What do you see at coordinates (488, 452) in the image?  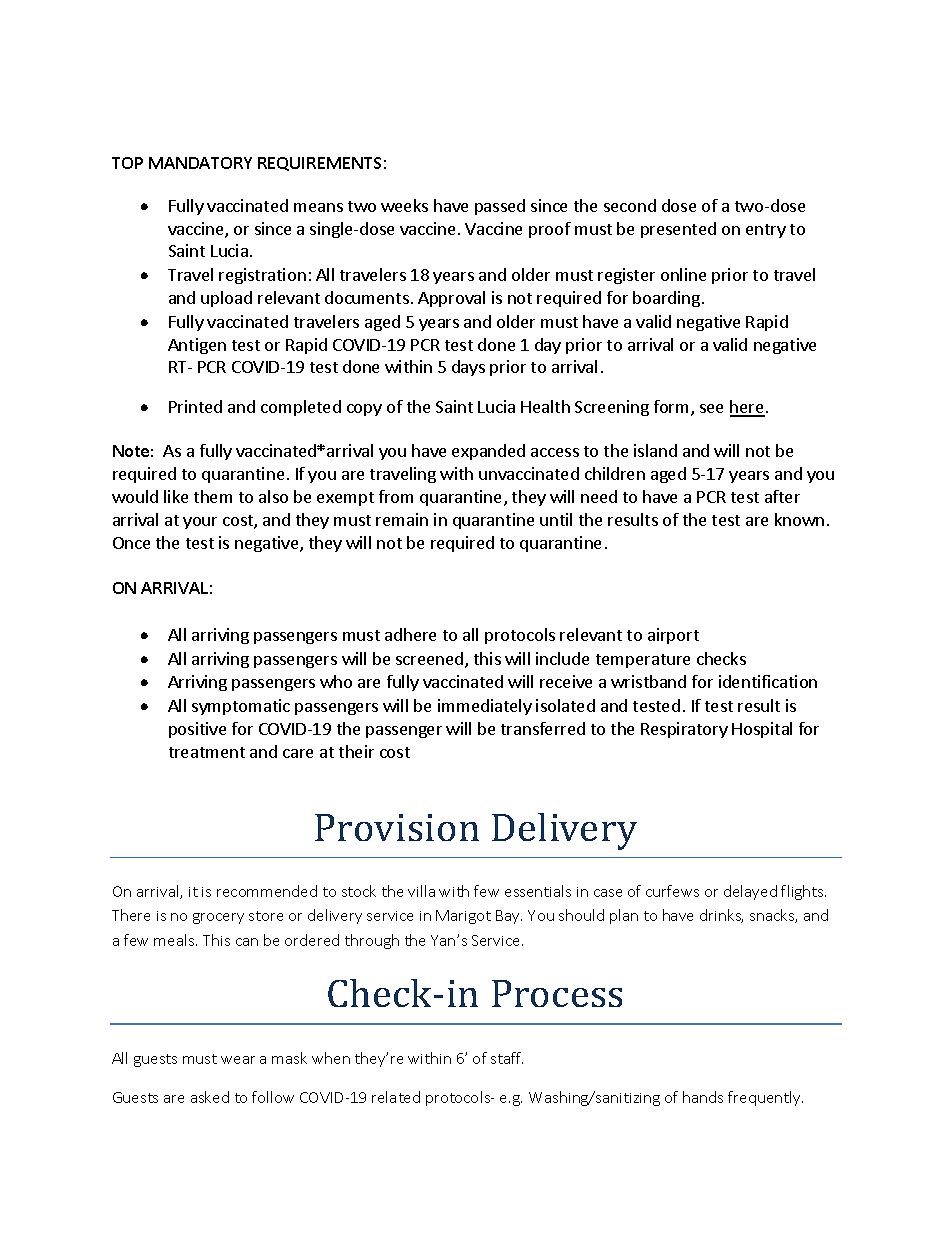 I see `expanded` at bounding box center [488, 452].
